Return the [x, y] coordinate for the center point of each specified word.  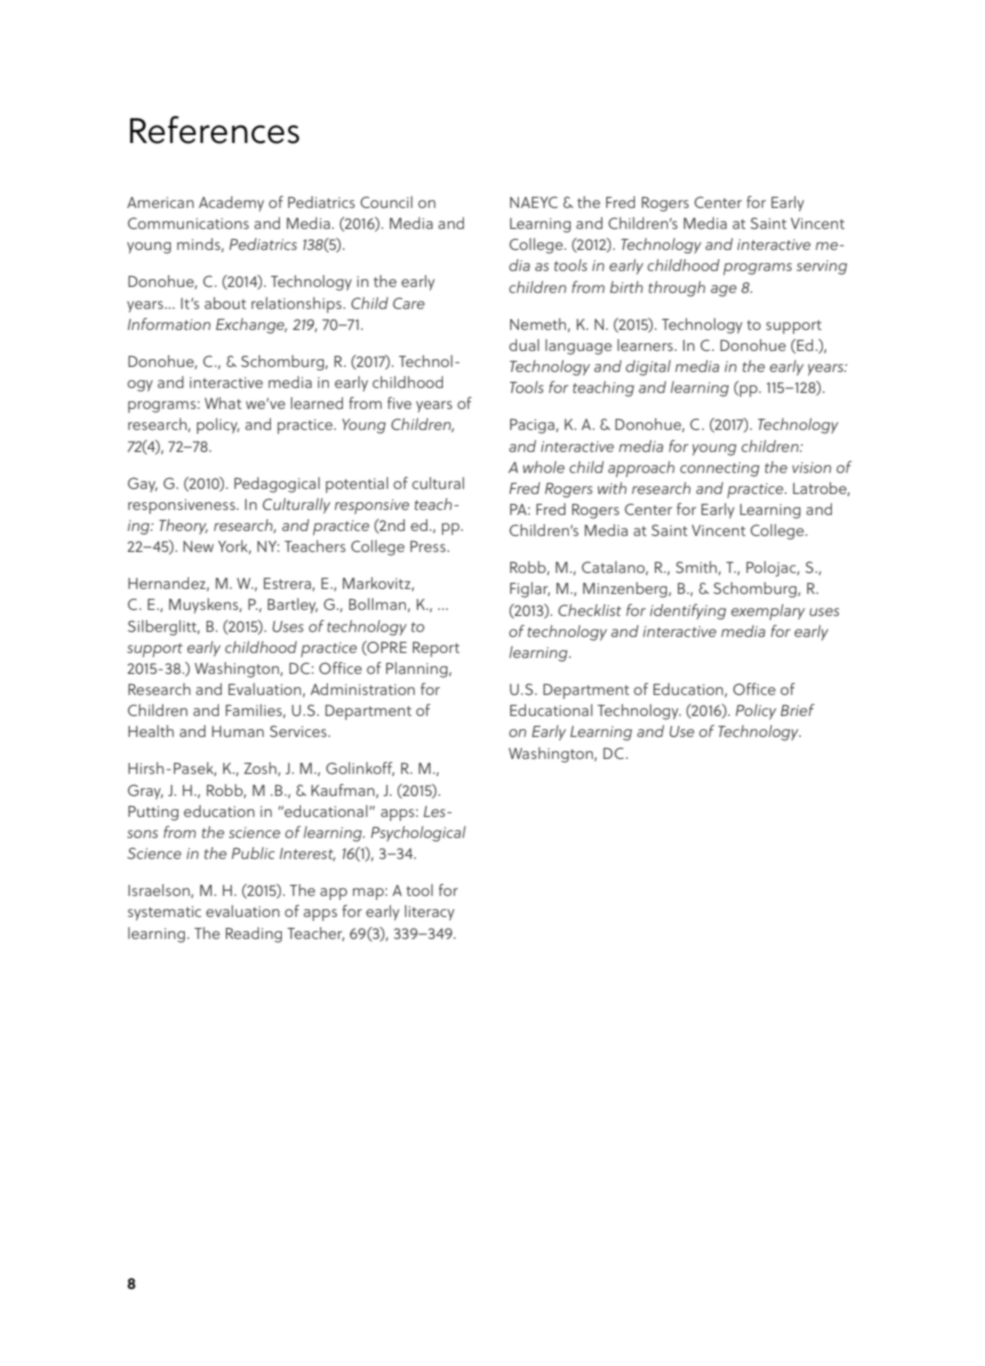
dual [524, 345]
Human [238, 731]
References [214, 130]
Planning [418, 670]
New [198, 546]
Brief [798, 710]
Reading [254, 935]
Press [429, 546]
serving [822, 267]
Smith [697, 568]
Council [386, 202]
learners [645, 345]
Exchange [251, 326]
